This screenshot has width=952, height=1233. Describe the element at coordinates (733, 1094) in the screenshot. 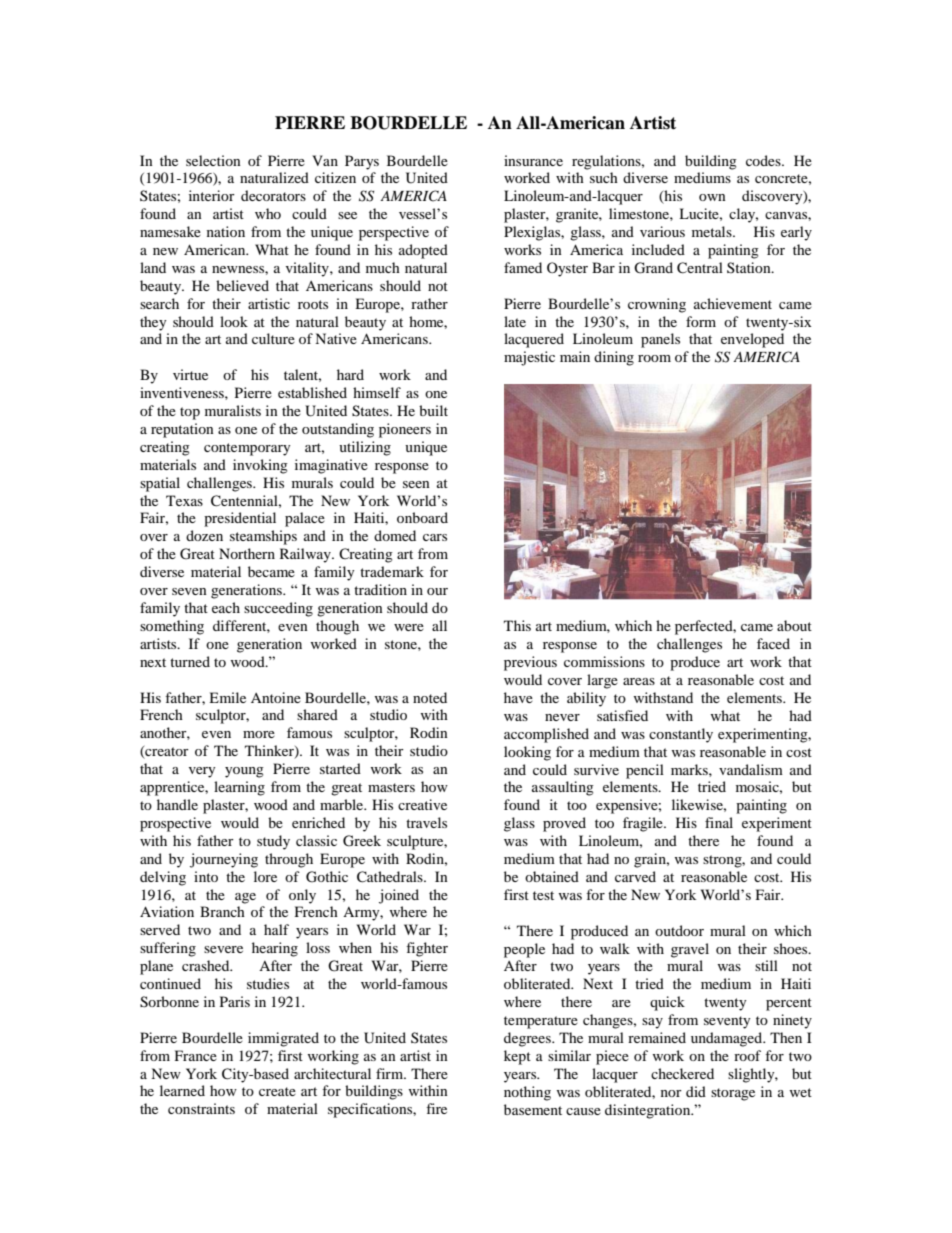

I see `storage` at that location.
